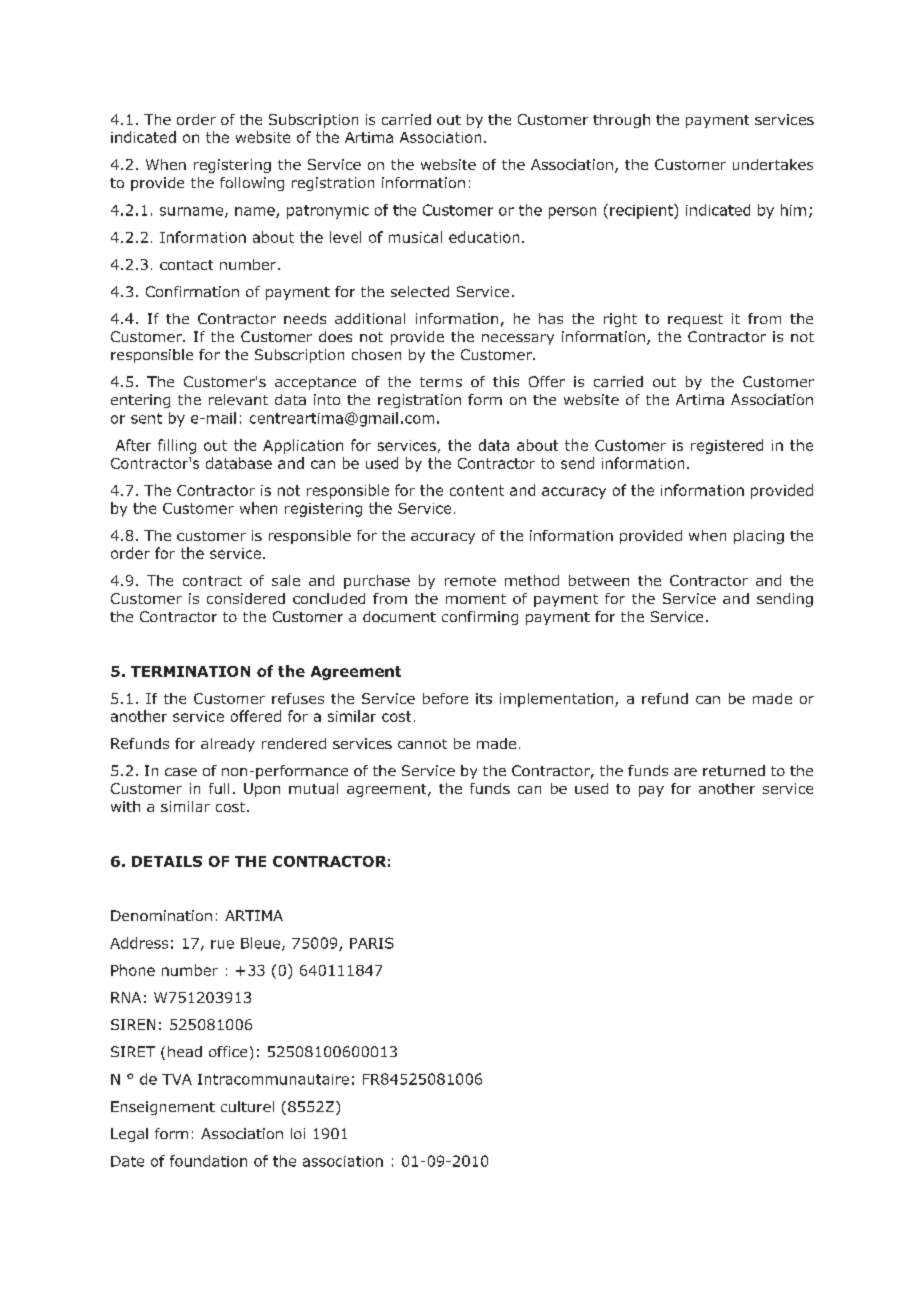 The height and width of the image is (1308, 924). What do you see at coordinates (484, 237) in the image?
I see `education` at bounding box center [484, 237].
